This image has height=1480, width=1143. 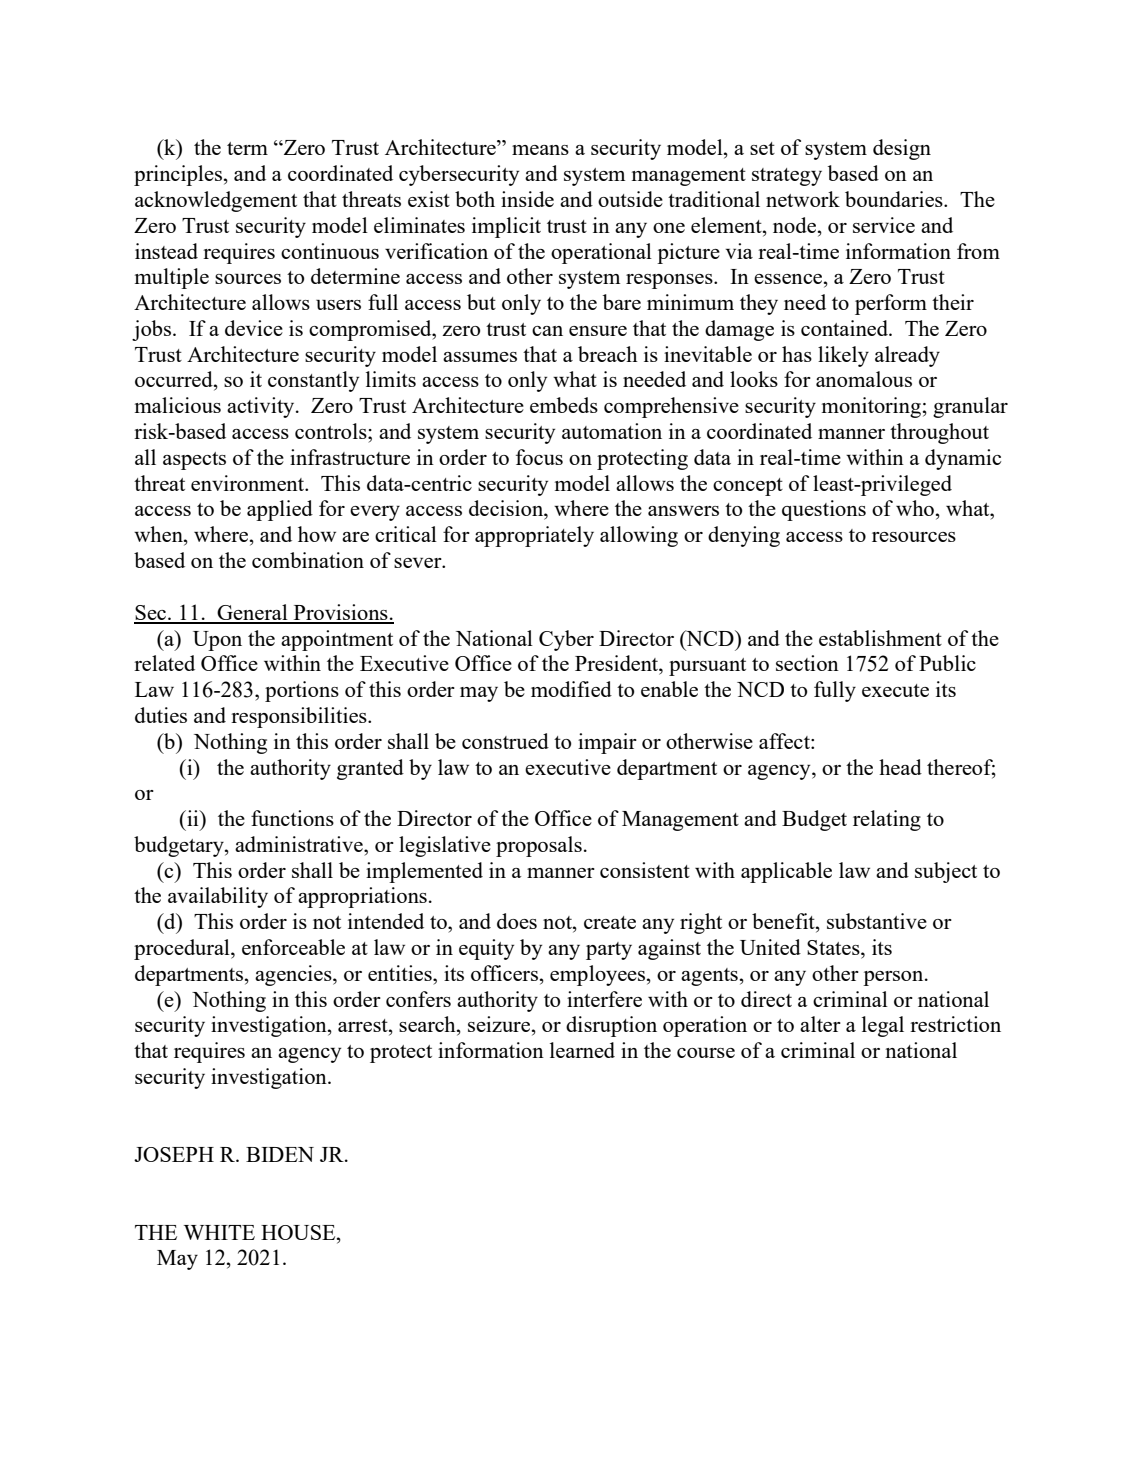 I want to click on execute, so click(x=895, y=690).
